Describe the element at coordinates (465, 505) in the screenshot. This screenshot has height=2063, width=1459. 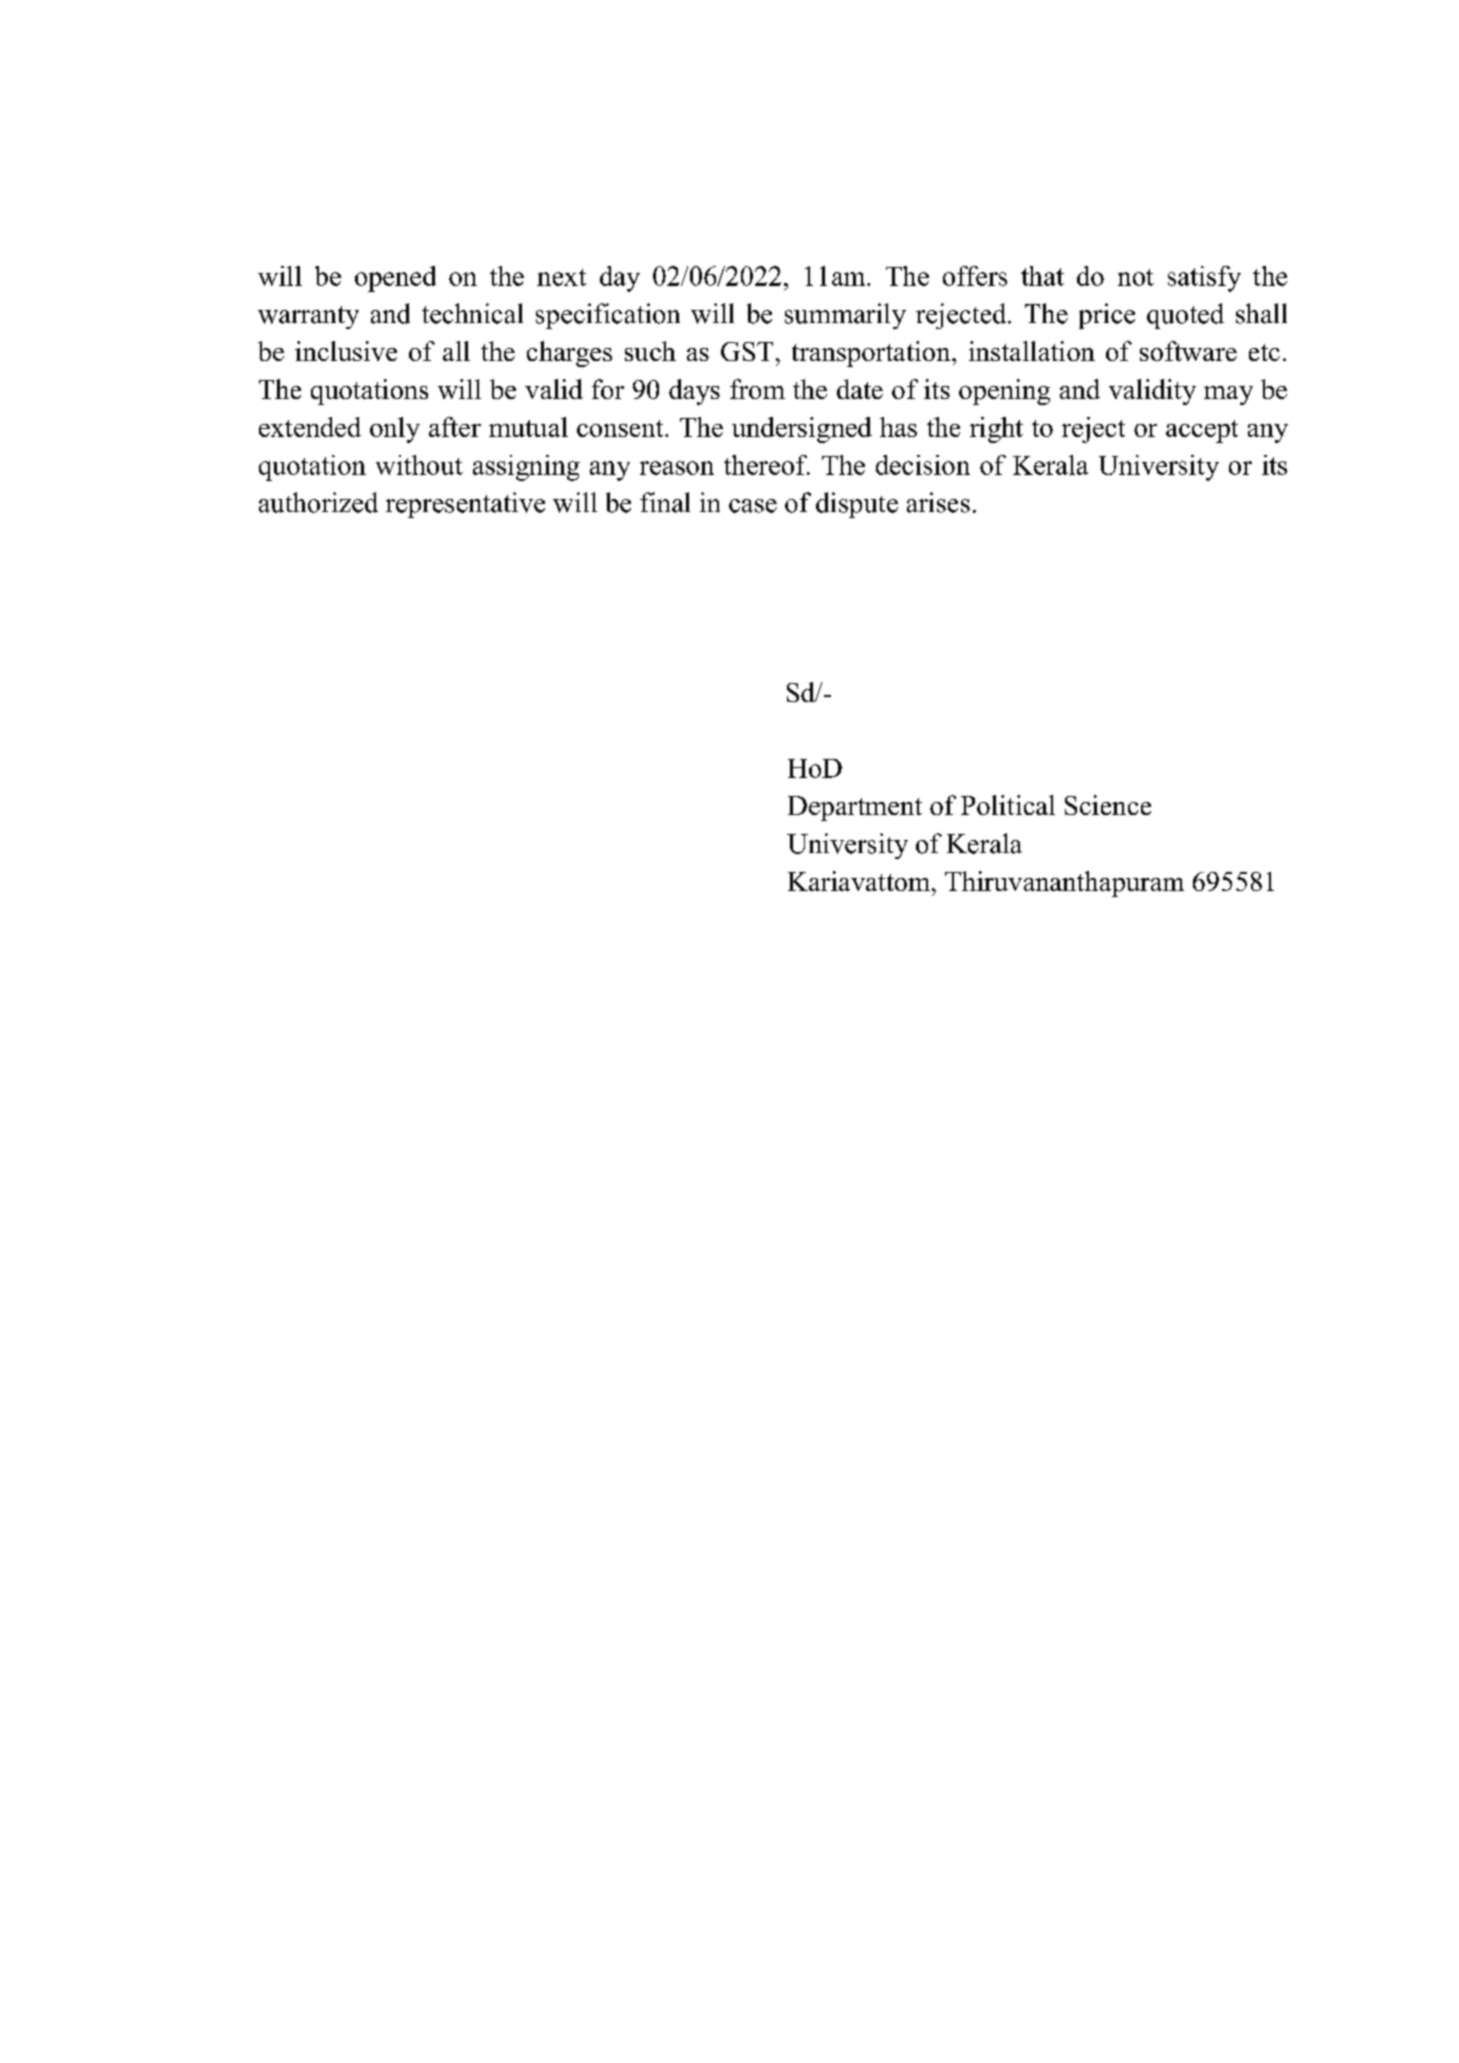
I see `representative` at that location.
